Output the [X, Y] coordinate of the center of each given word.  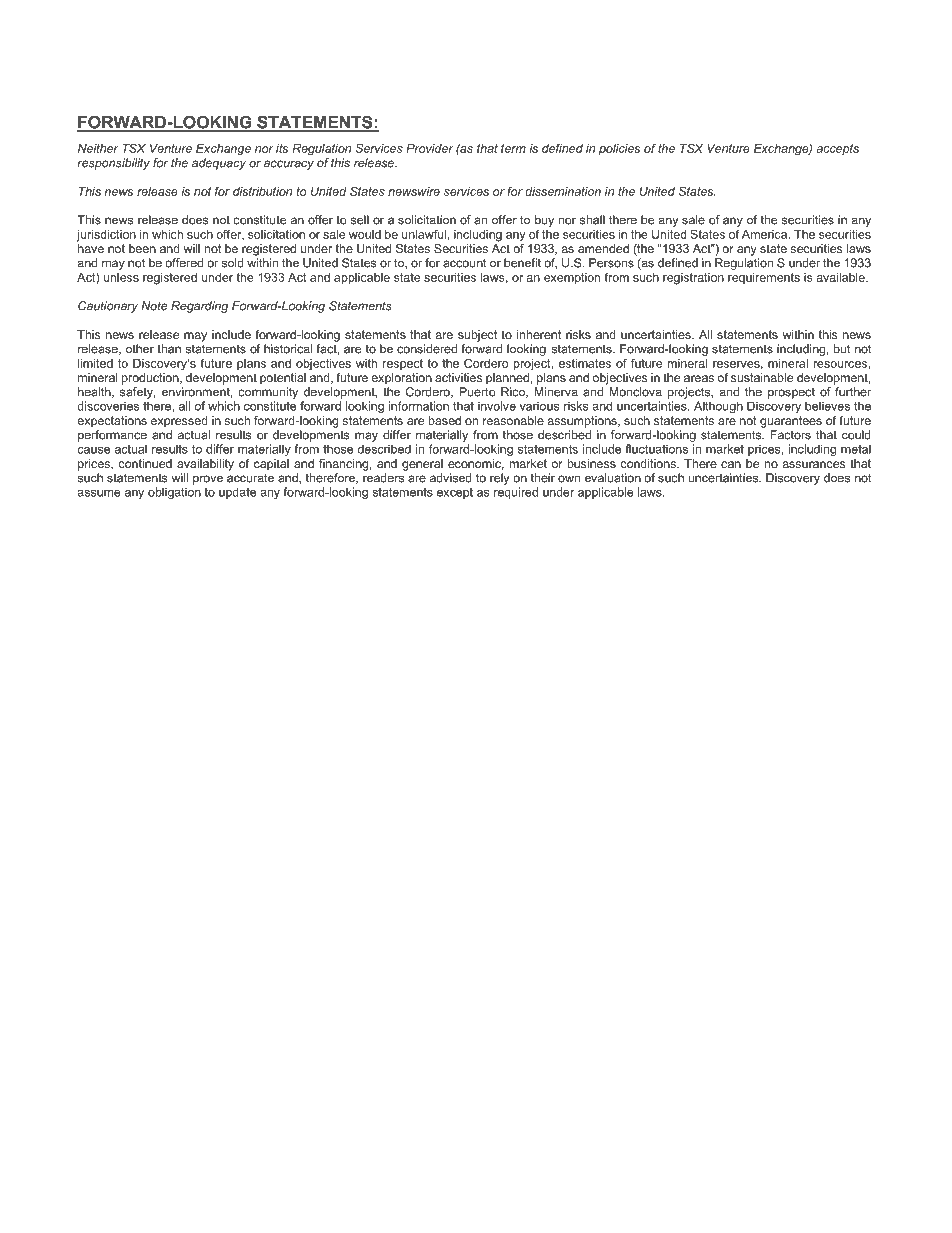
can [731, 464]
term [513, 148]
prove [208, 480]
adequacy [219, 164]
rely [499, 479]
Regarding [199, 307]
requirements [764, 278]
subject [477, 336]
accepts [838, 149]
